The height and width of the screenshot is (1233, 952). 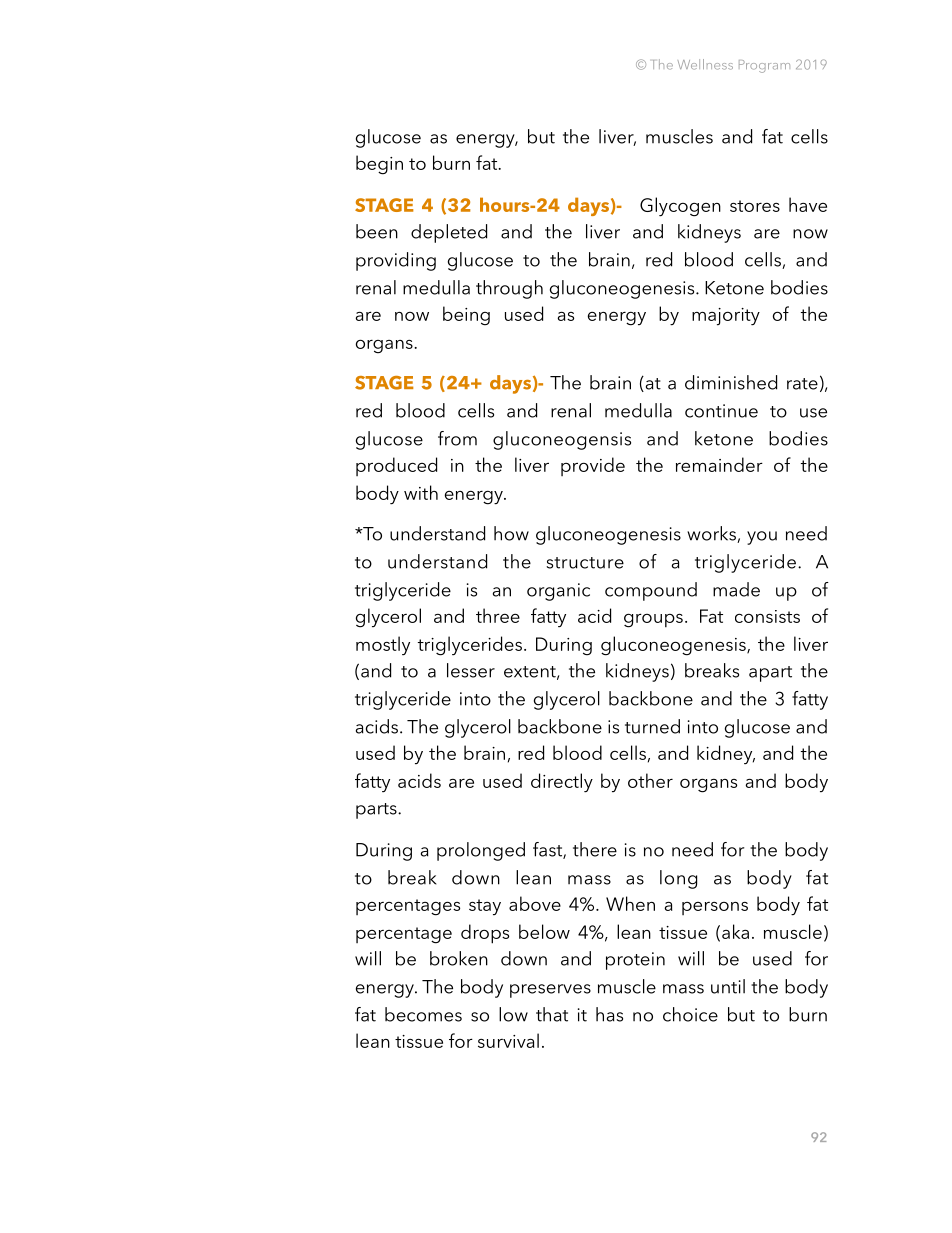 What do you see at coordinates (764, 66) in the screenshot?
I see `Program` at bounding box center [764, 66].
